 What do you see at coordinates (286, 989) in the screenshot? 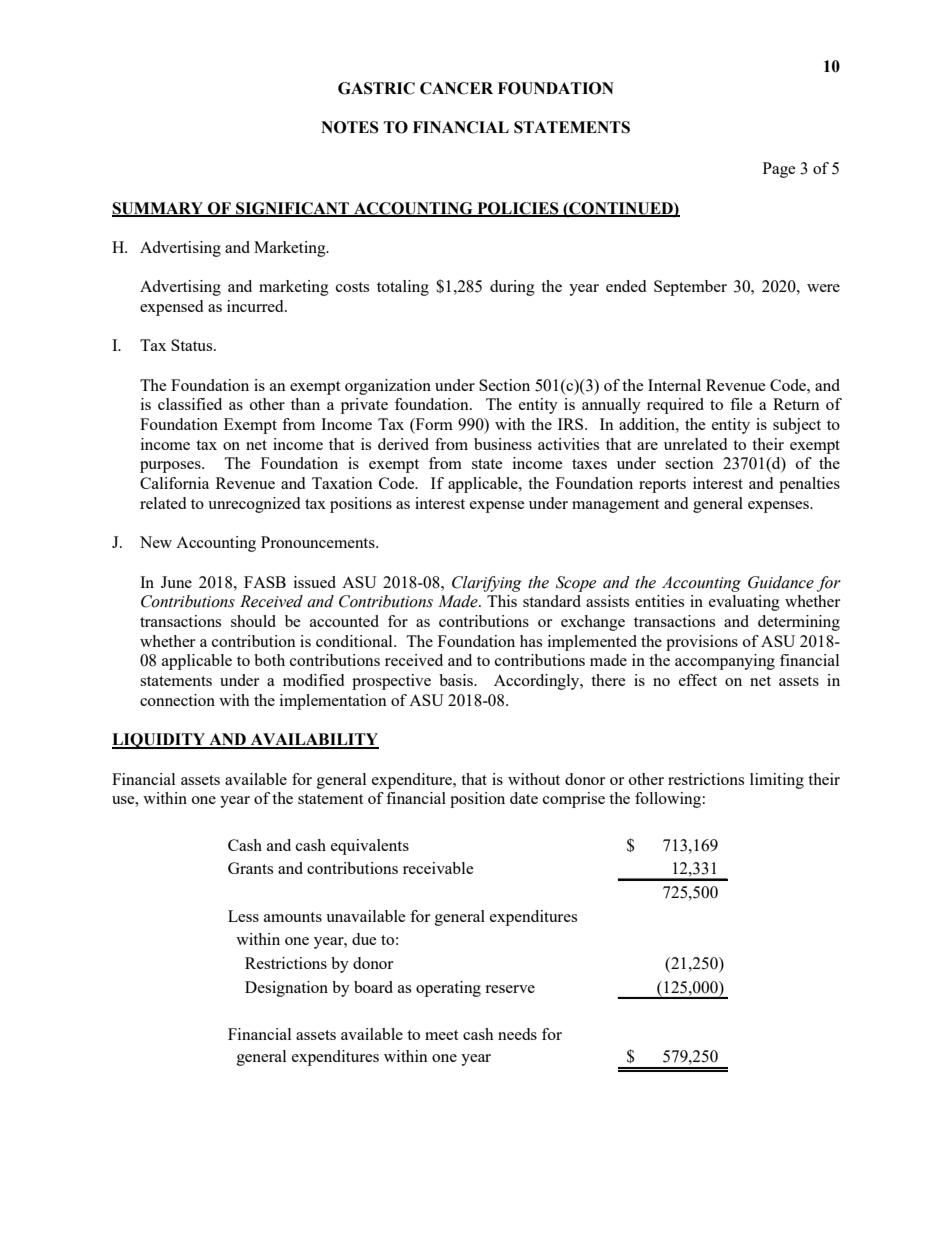
I see `Designation` at bounding box center [286, 989].
